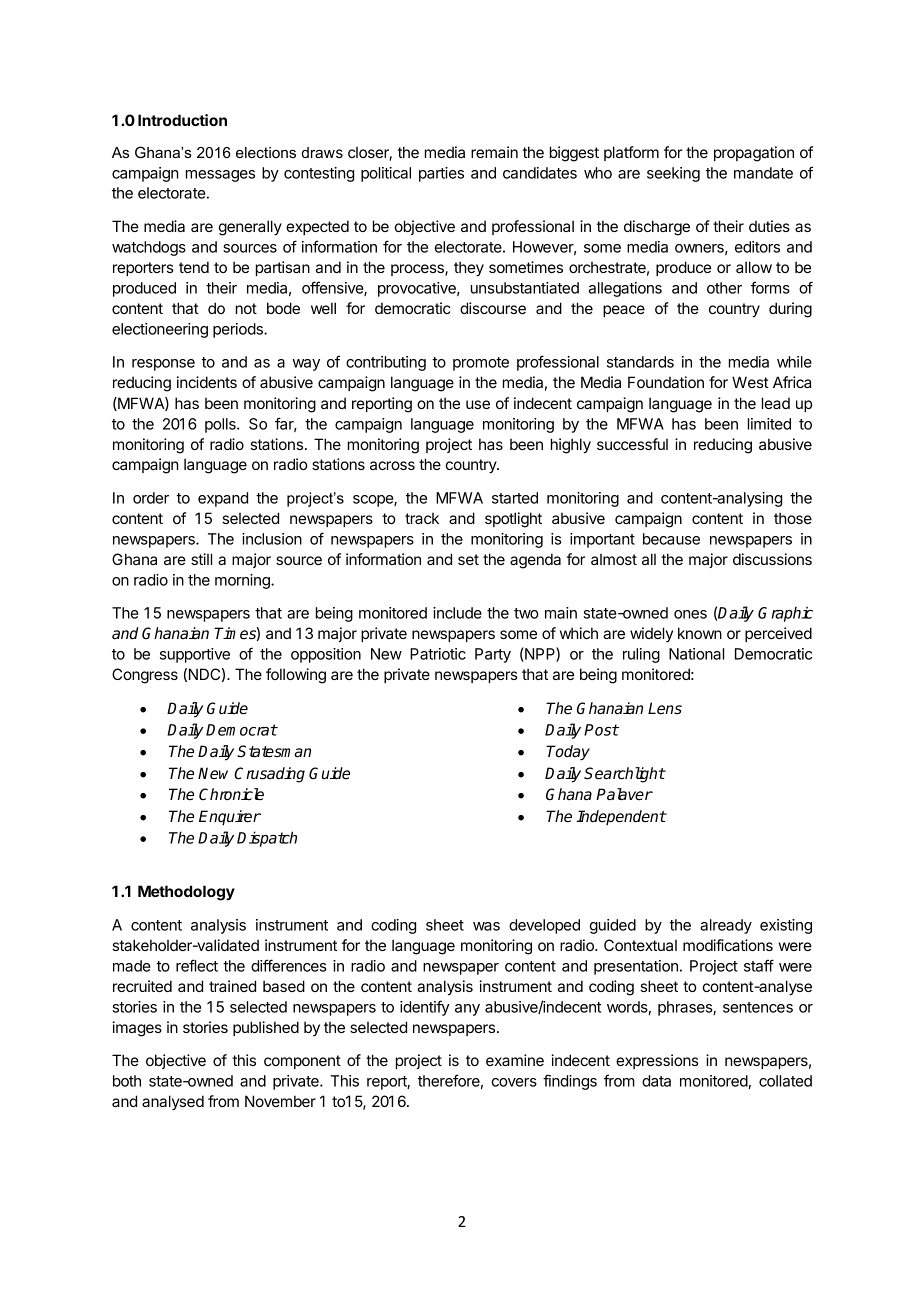  Describe the element at coordinates (231, 794) in the screenshot. I see `Chronicle` at that location.
